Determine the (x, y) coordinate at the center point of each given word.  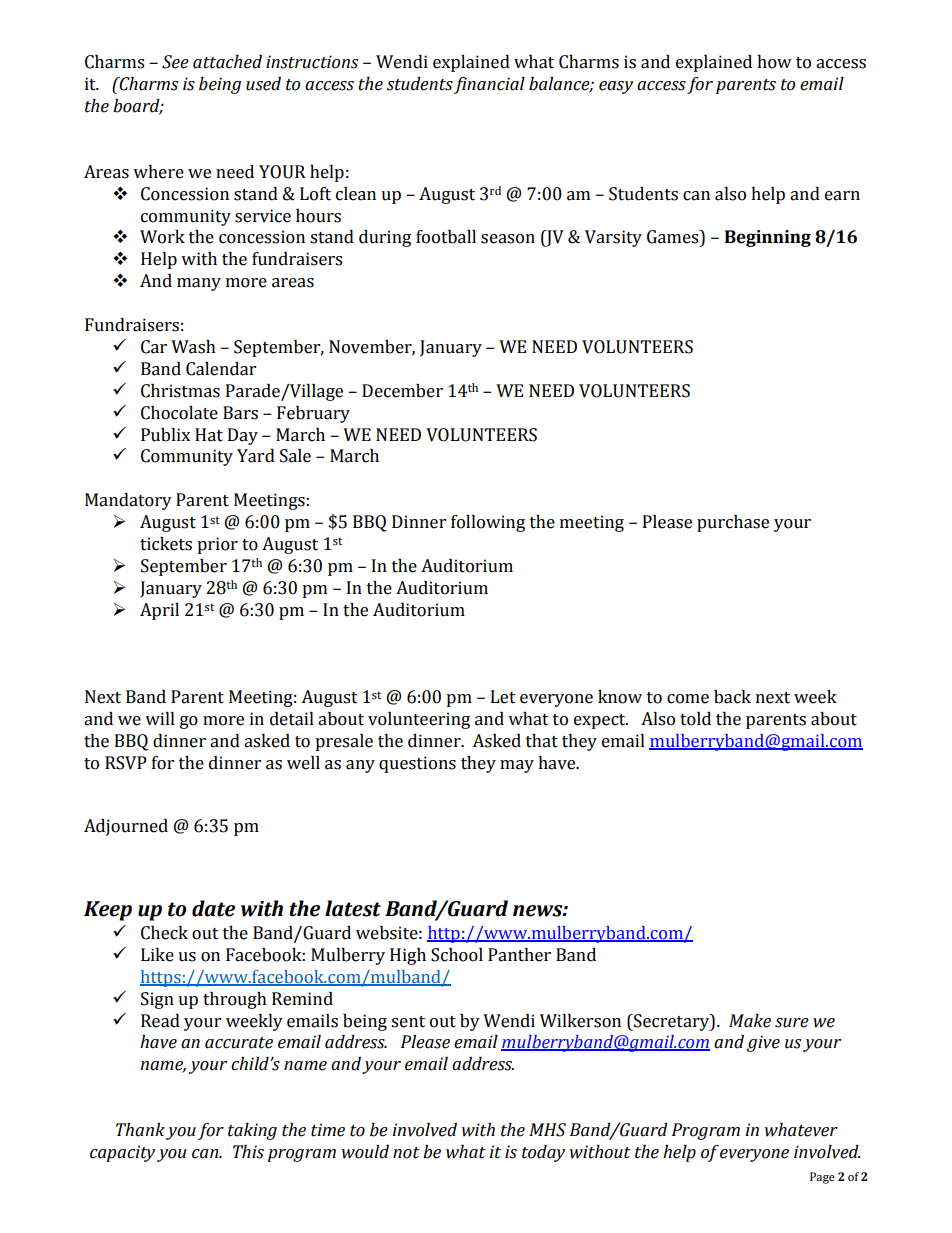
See (175, 62)
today (543, 1153)
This (248, 1152)
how (774, 62)
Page (822, 1178)
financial (489, 85)
